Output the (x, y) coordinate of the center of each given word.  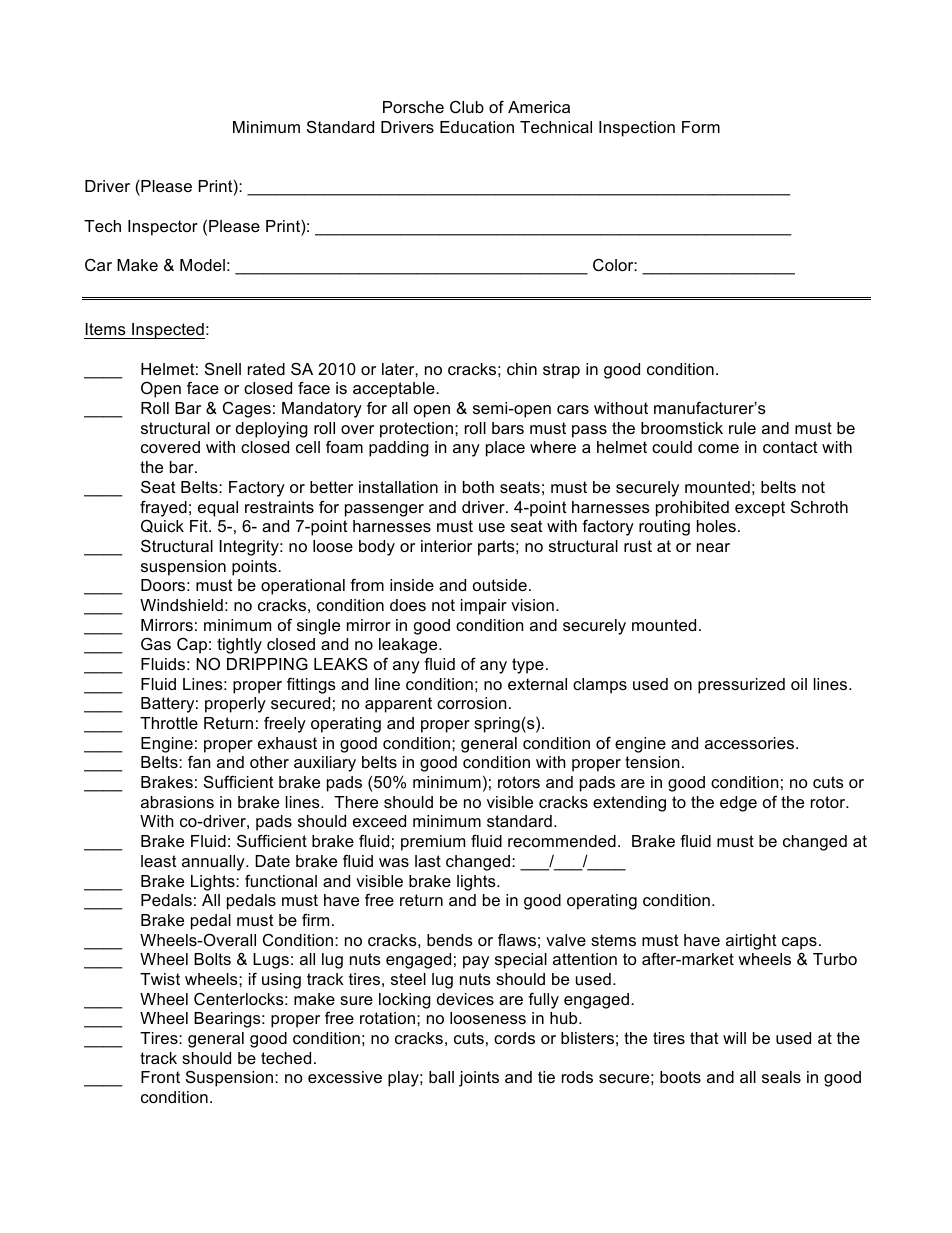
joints (479, 1079)
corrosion (471, 703)
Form (701, 127)
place (505, 449)
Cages (247, 409)
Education (477, 127)
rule (742, 428)
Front (160, 1077)
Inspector (163, 228)
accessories (751, 743)
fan (199, 761)
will (734, 1038)
